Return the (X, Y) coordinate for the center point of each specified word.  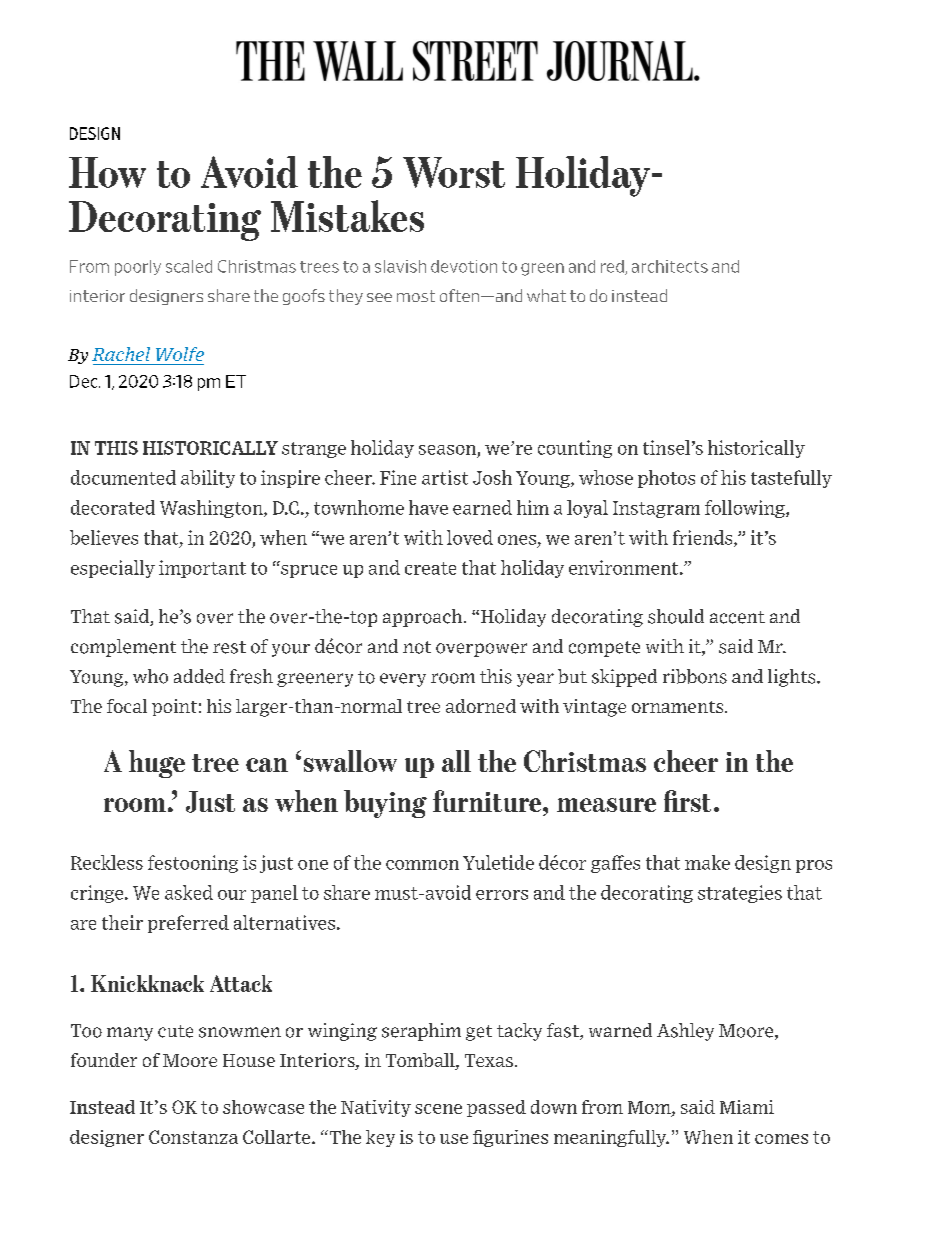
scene (438, 1109)
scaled (189, 266)
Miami (747, 1107)
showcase (263, 1107)
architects (670, 266)
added (199, 676)
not (417, 647)
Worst (454, 172)
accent (737, 617)
